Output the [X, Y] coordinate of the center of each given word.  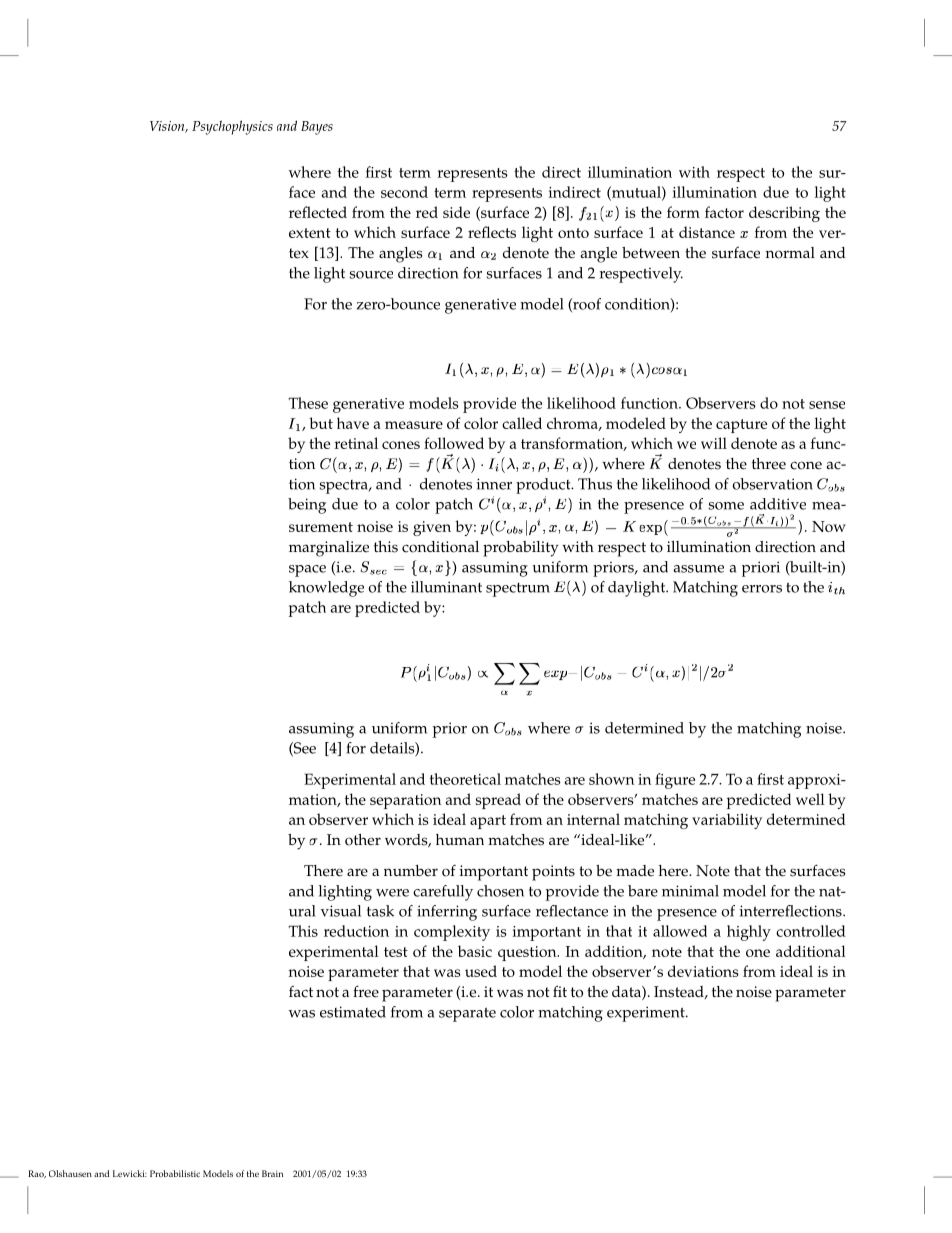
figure [675, 781]
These [308, 403]
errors [762, 589]
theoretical [465, 779]
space [307, 571]
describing [784, 214]
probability [521, 549]
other [363, 840]
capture [741, 426]
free [366, 991]
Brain [272, 1173]
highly [749, 933]
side [456, 212]
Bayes [317, 128]
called [522, 423]
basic [475, 951]
